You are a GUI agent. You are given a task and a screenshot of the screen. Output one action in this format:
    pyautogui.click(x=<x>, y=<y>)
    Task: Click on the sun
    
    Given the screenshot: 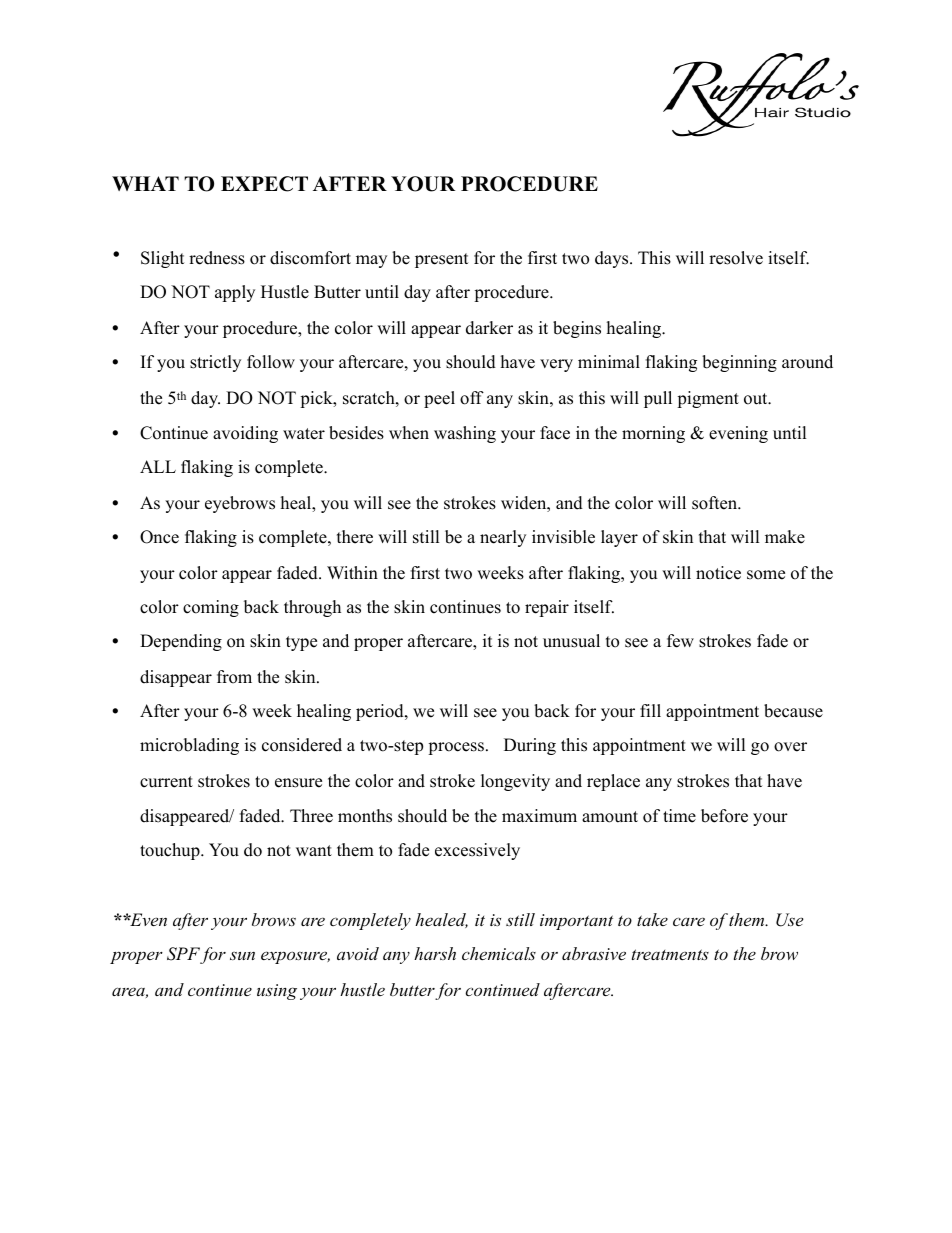 What is the action you would take?
    pyautogui.click(x=242, y=956)
